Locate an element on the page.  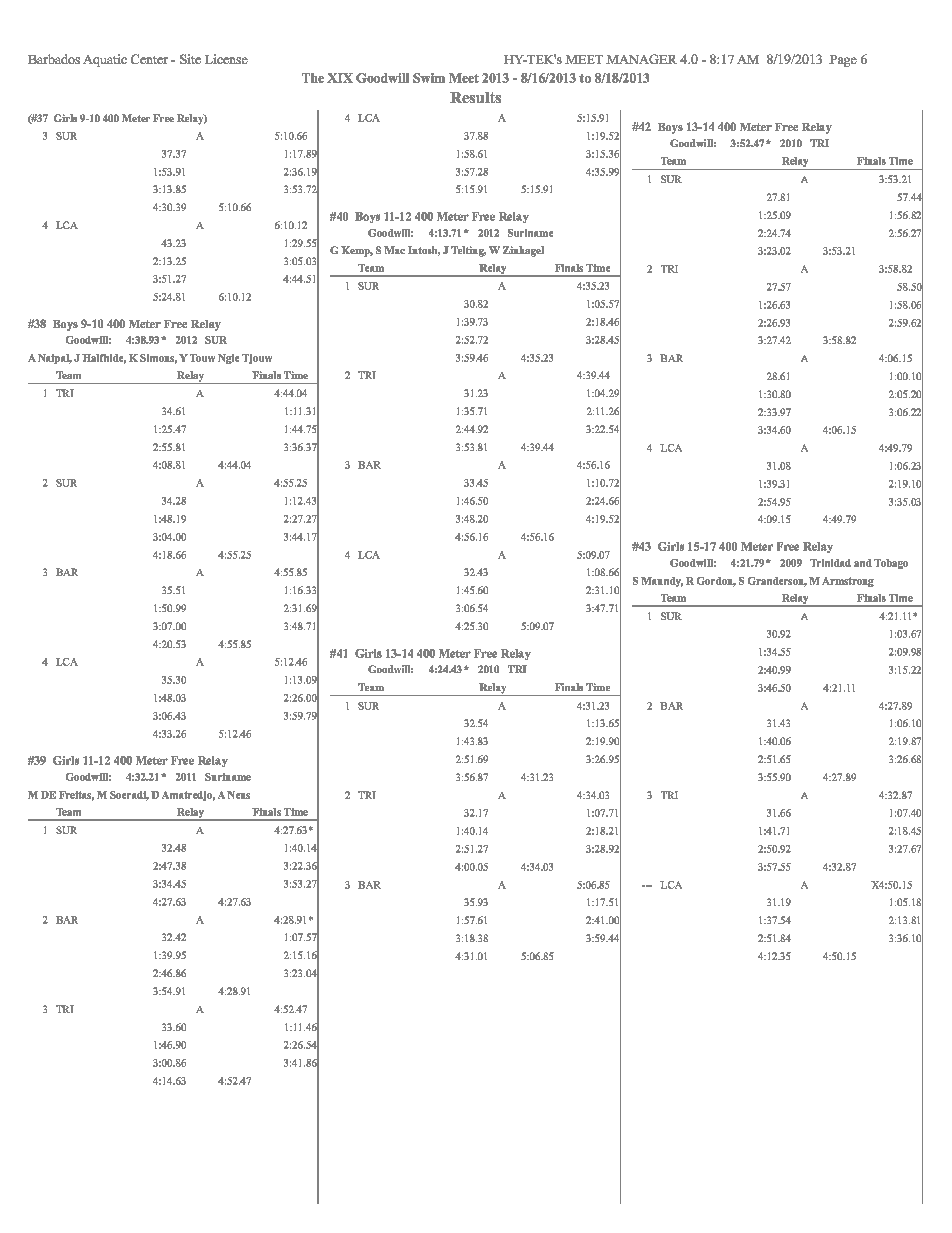
Aquatic is located at coordinates (105, 60).
